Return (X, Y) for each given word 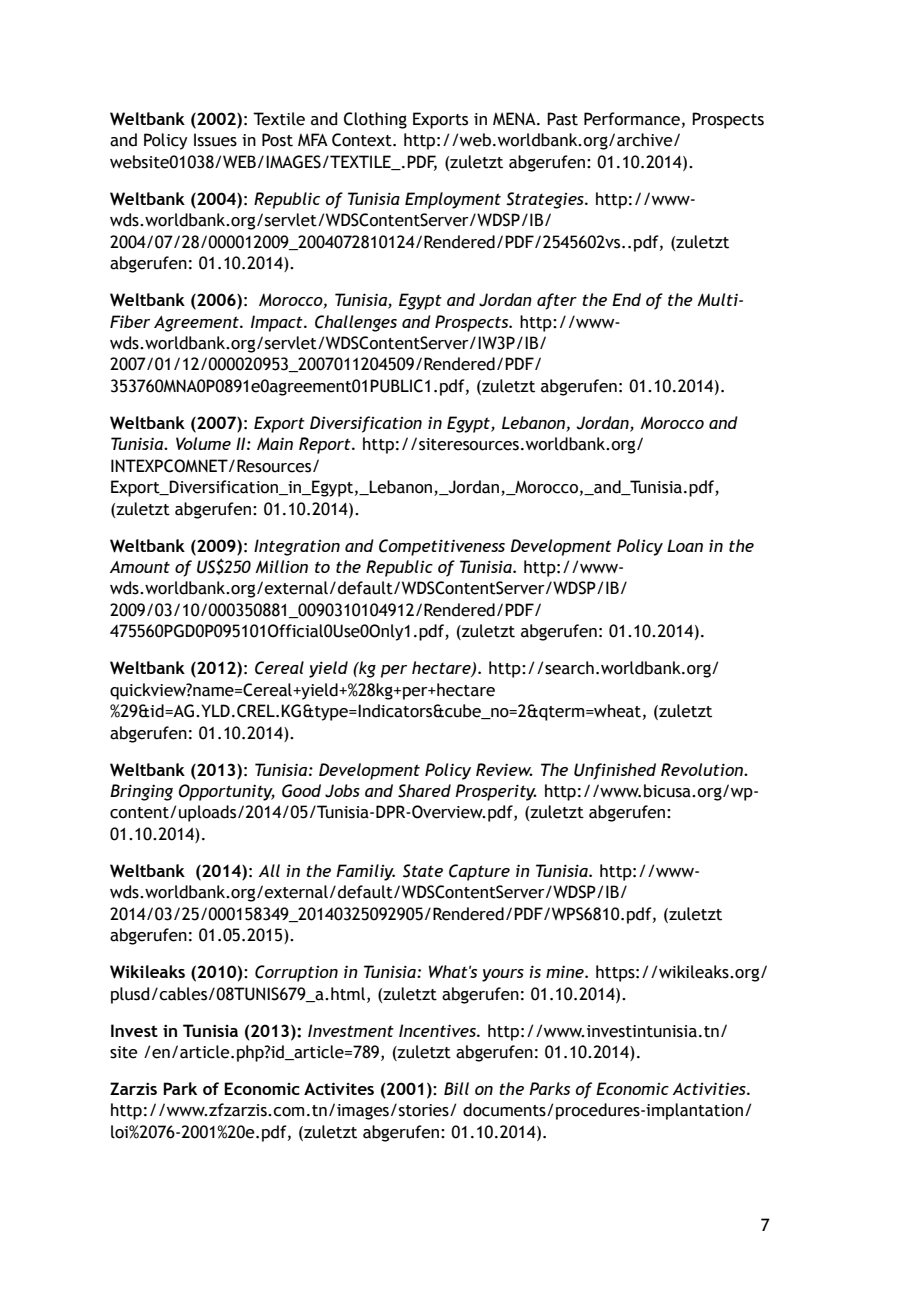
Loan (685, 545)
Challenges (356, 323)
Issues (215, 140)
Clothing (375, 120)
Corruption (296, 973)
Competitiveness (442, 547)
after (557, 301)
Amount (140, 567)
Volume (203, 443)
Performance (632, 119)
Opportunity (227, 792)
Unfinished (615, 771)
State (423, 871)
